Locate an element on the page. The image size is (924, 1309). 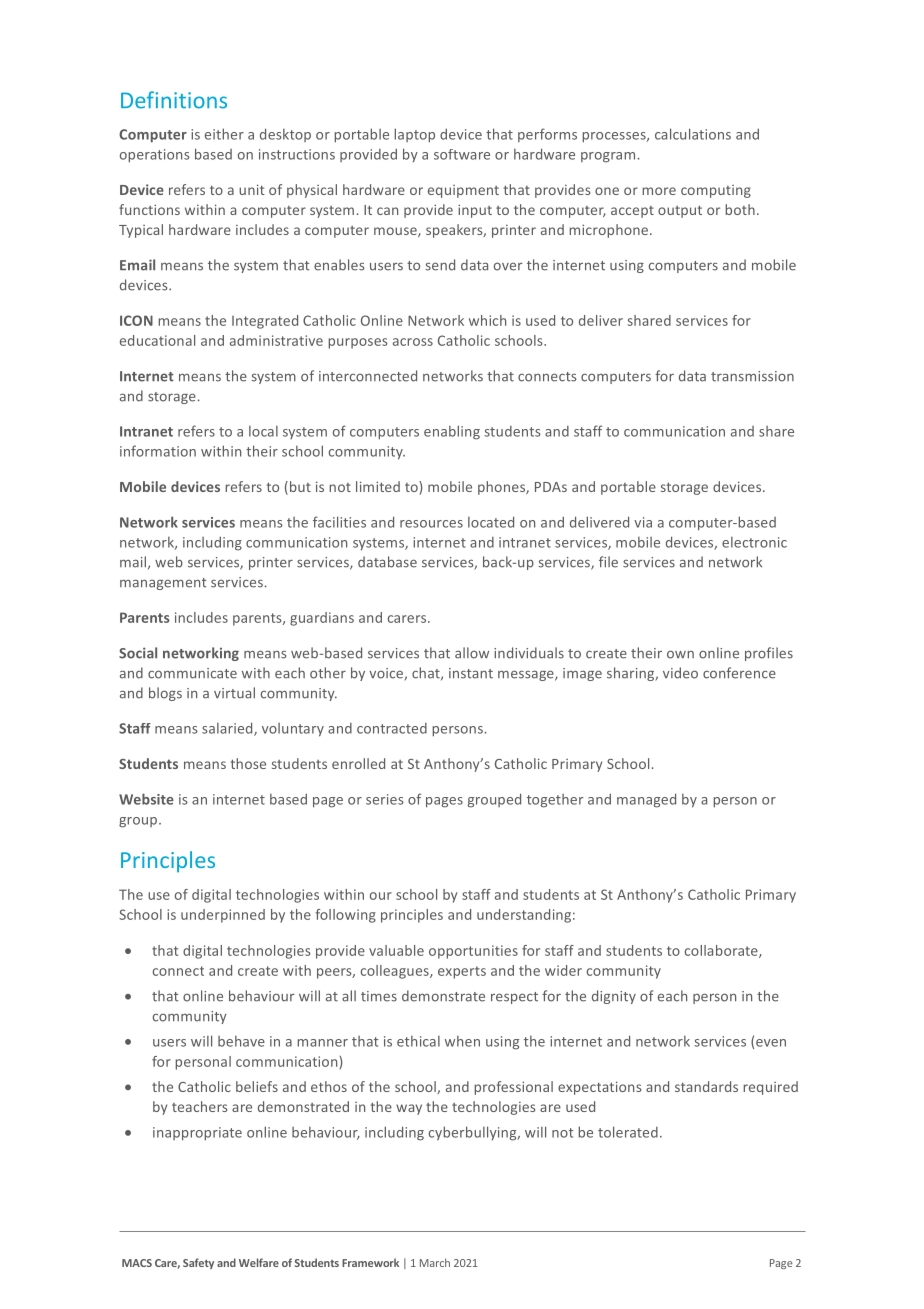
either is located at coordinates (224, 134).
